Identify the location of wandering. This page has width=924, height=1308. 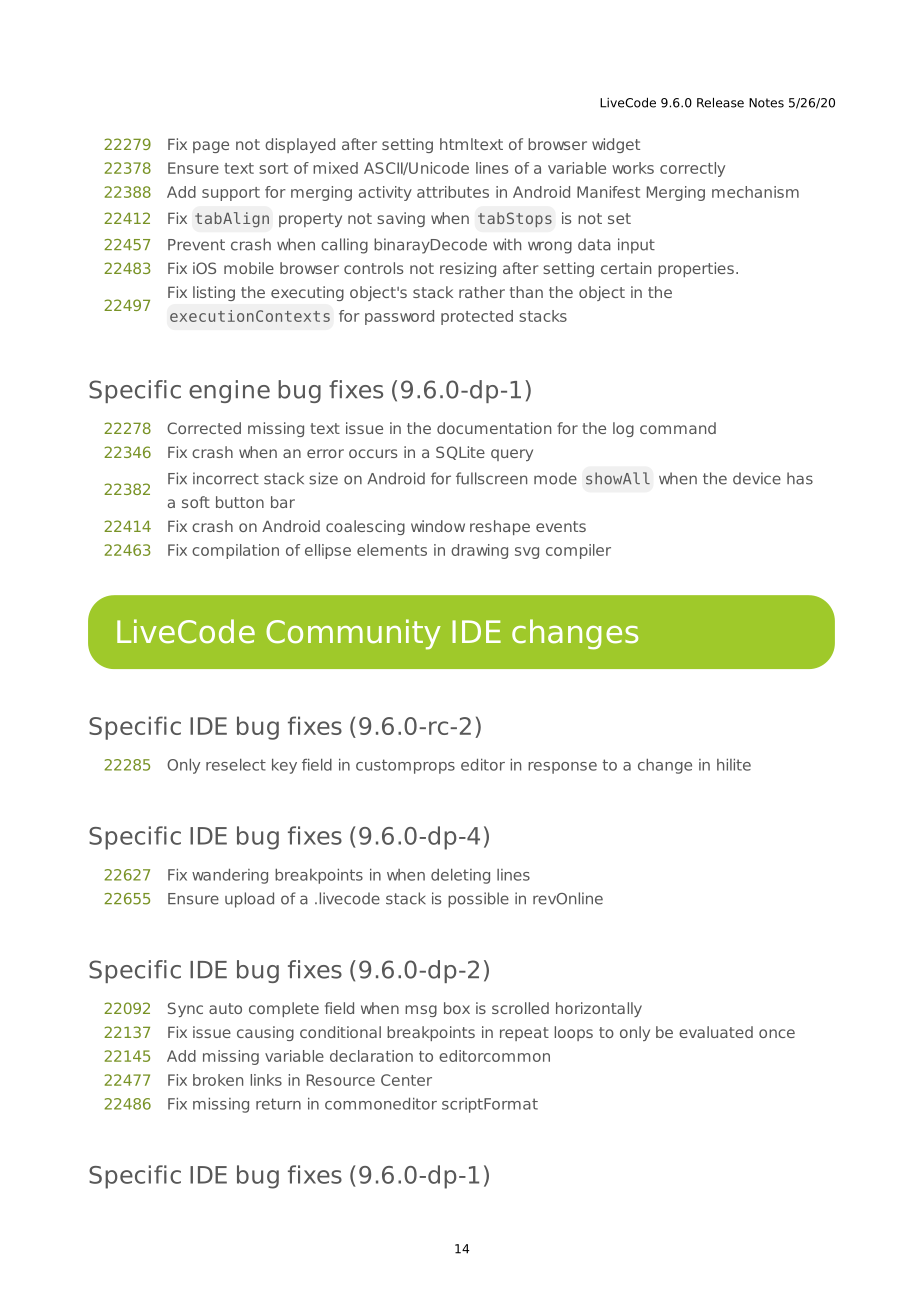
(230, 876).
